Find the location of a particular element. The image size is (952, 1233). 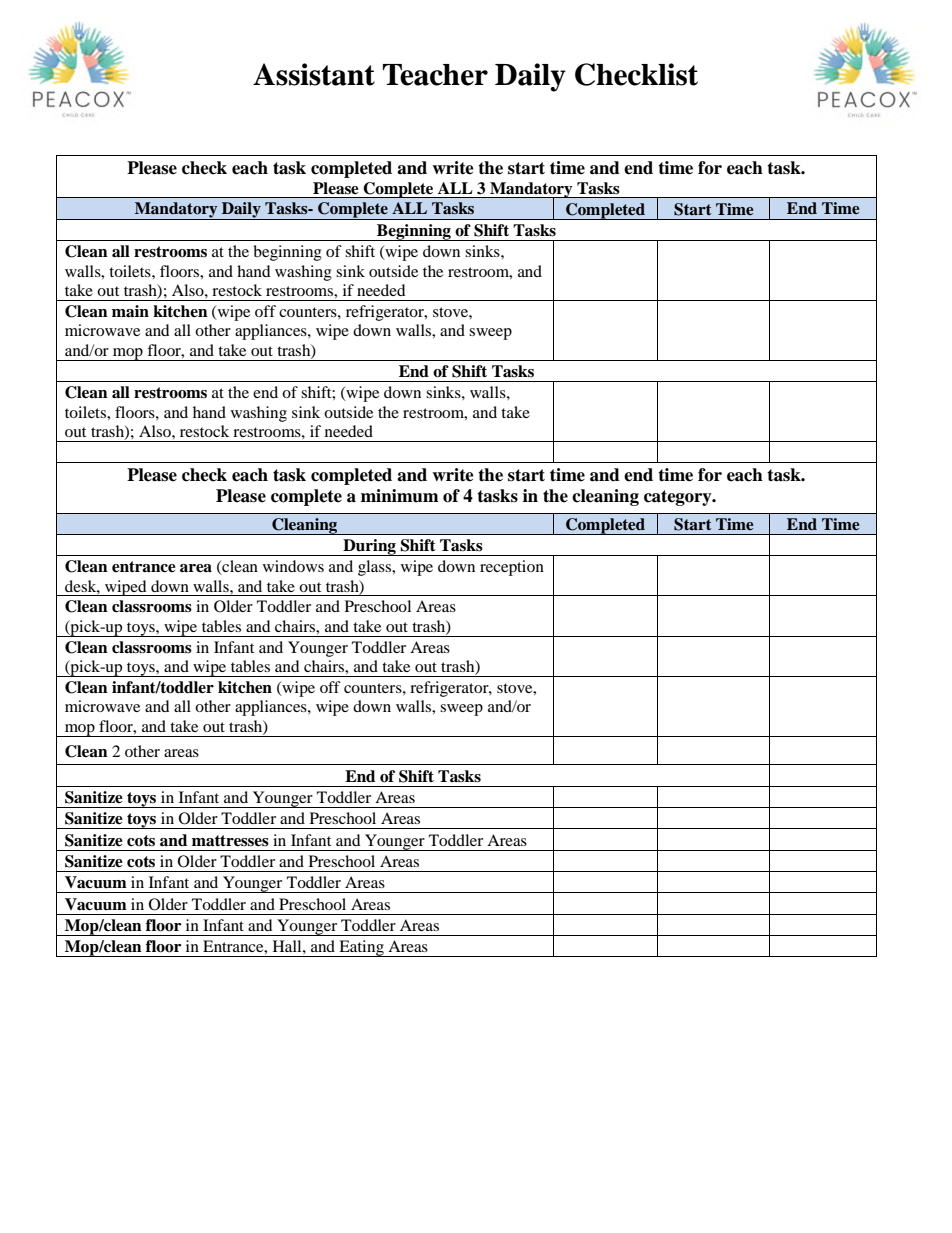

Eating is located at coordinates (361, 948).
